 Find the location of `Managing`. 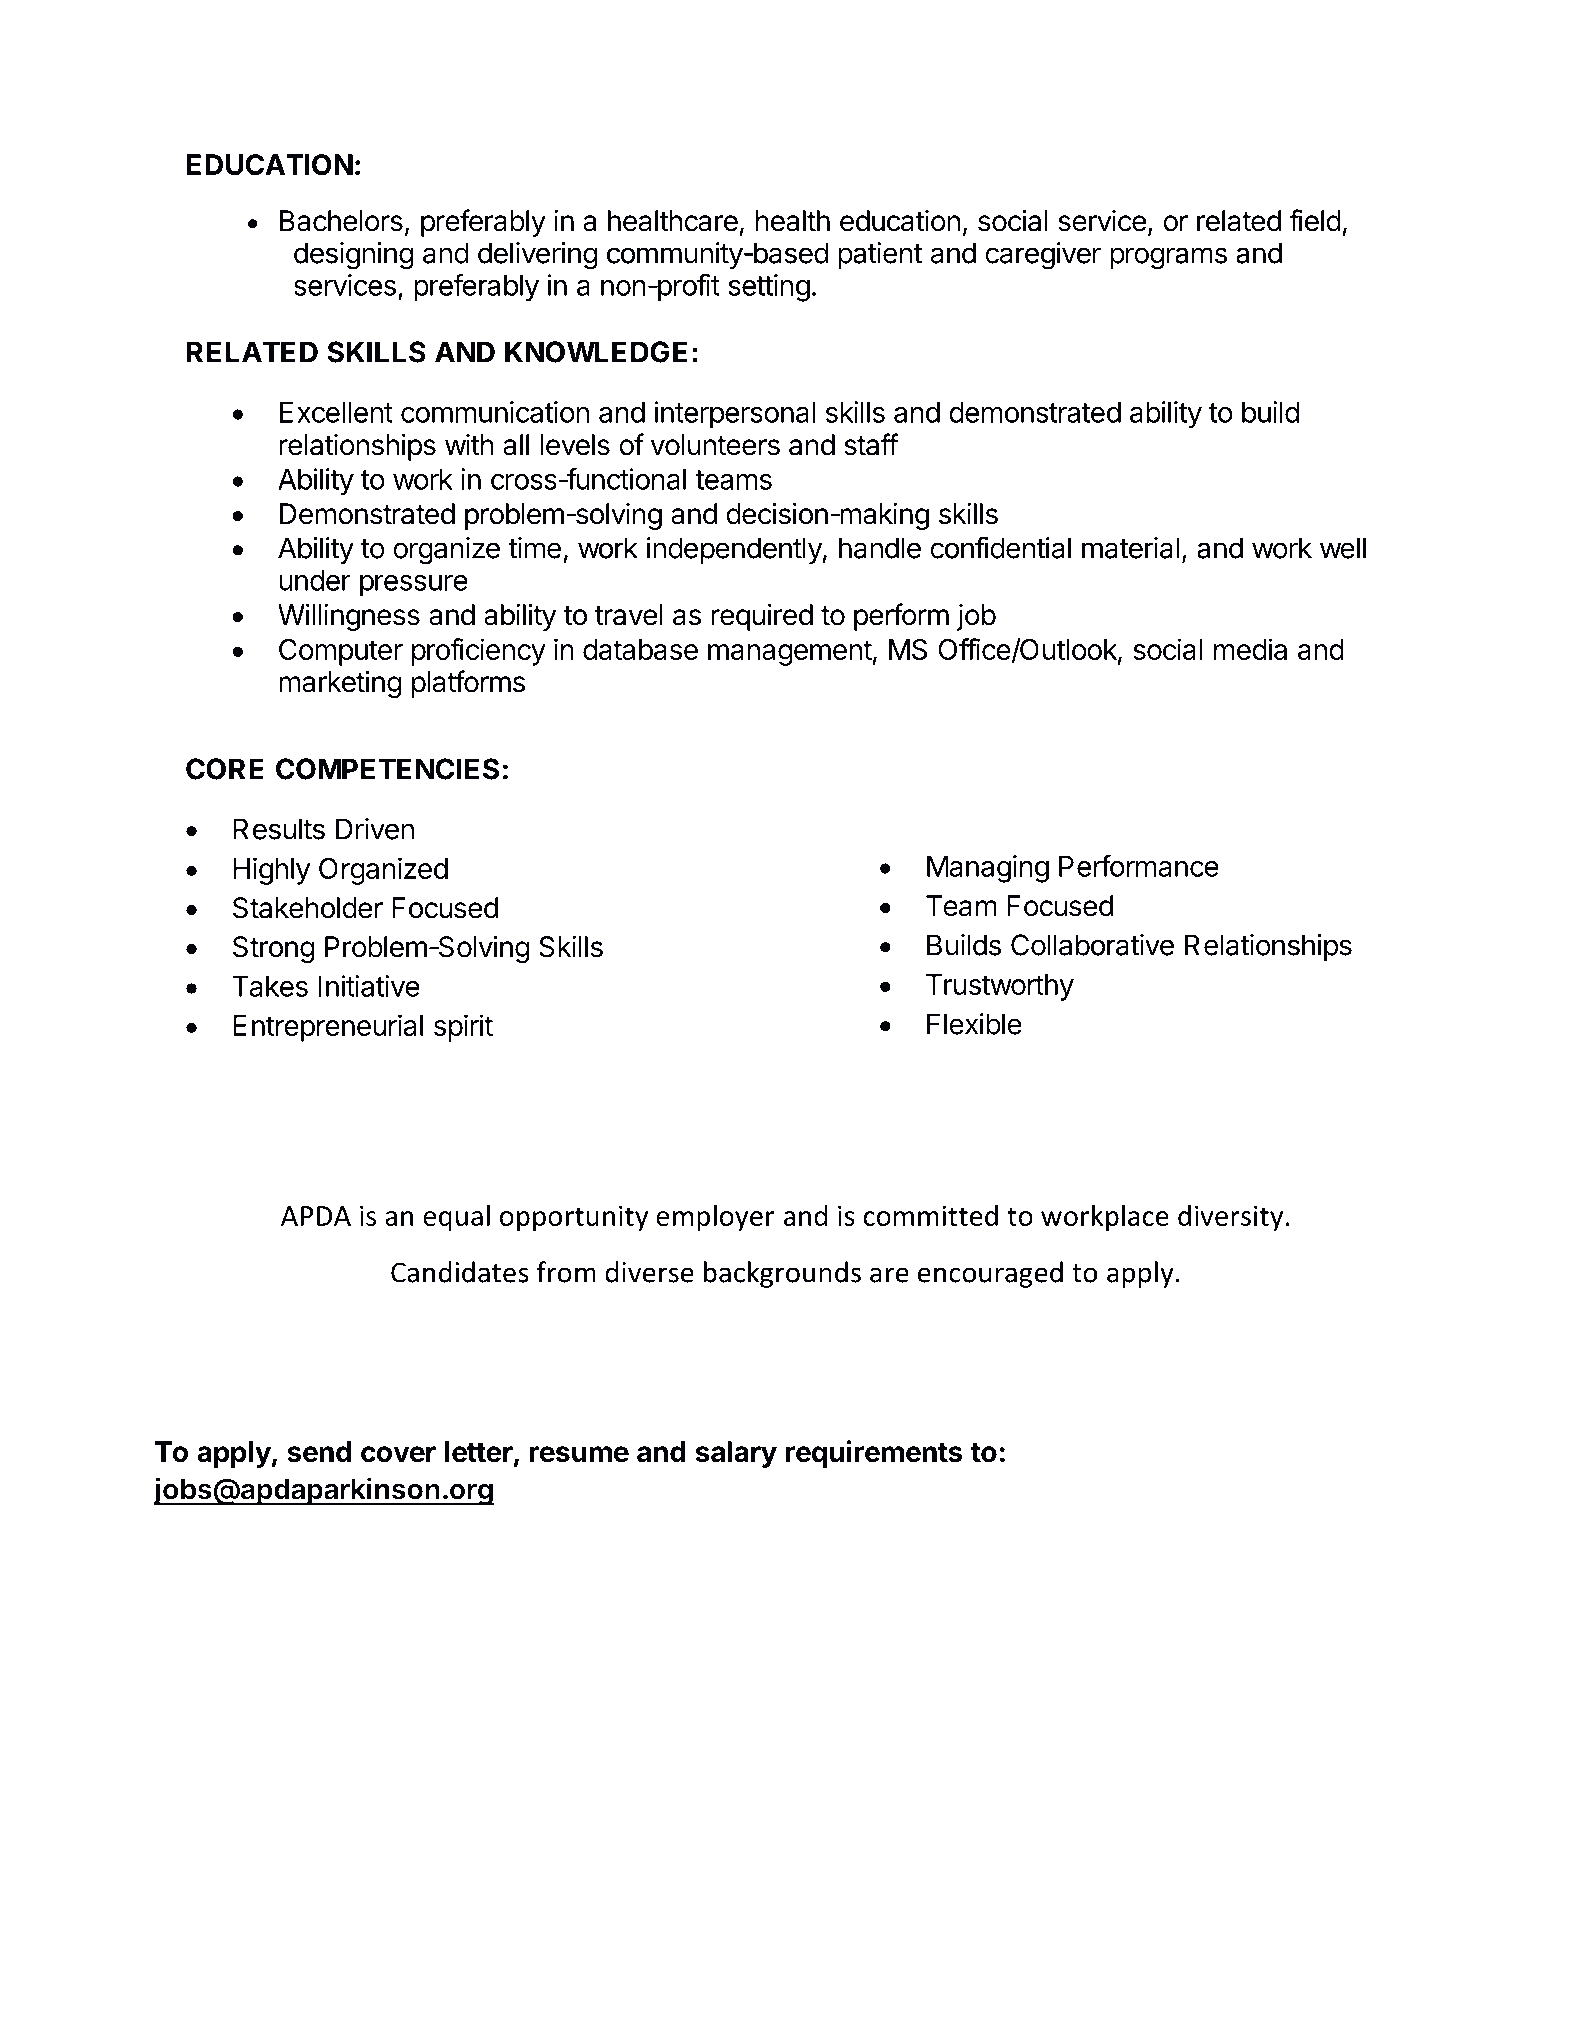

Managing is located at coordinates (988, 869).
